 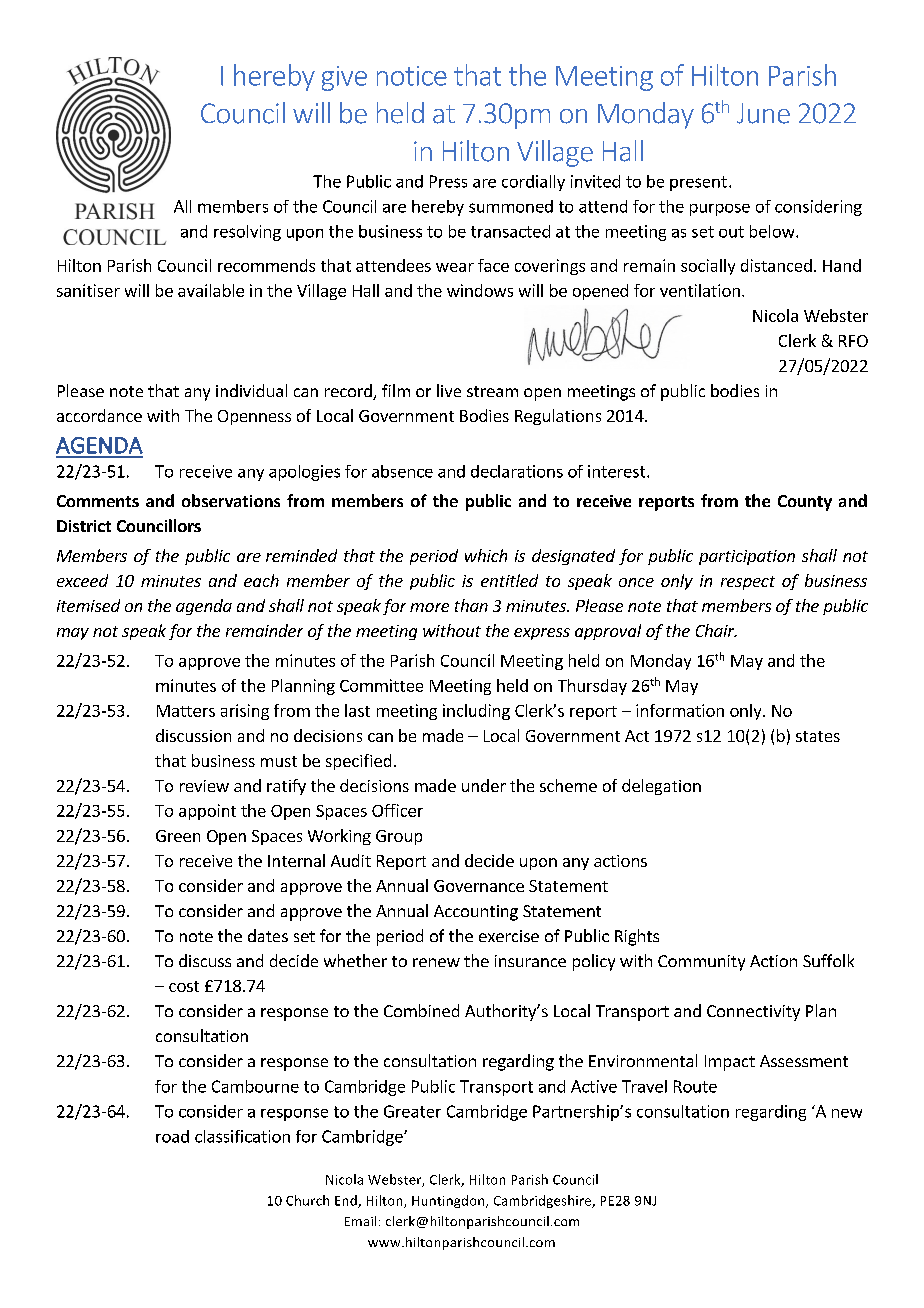 I want to click on Accounting, so click(x=476, y=913).
